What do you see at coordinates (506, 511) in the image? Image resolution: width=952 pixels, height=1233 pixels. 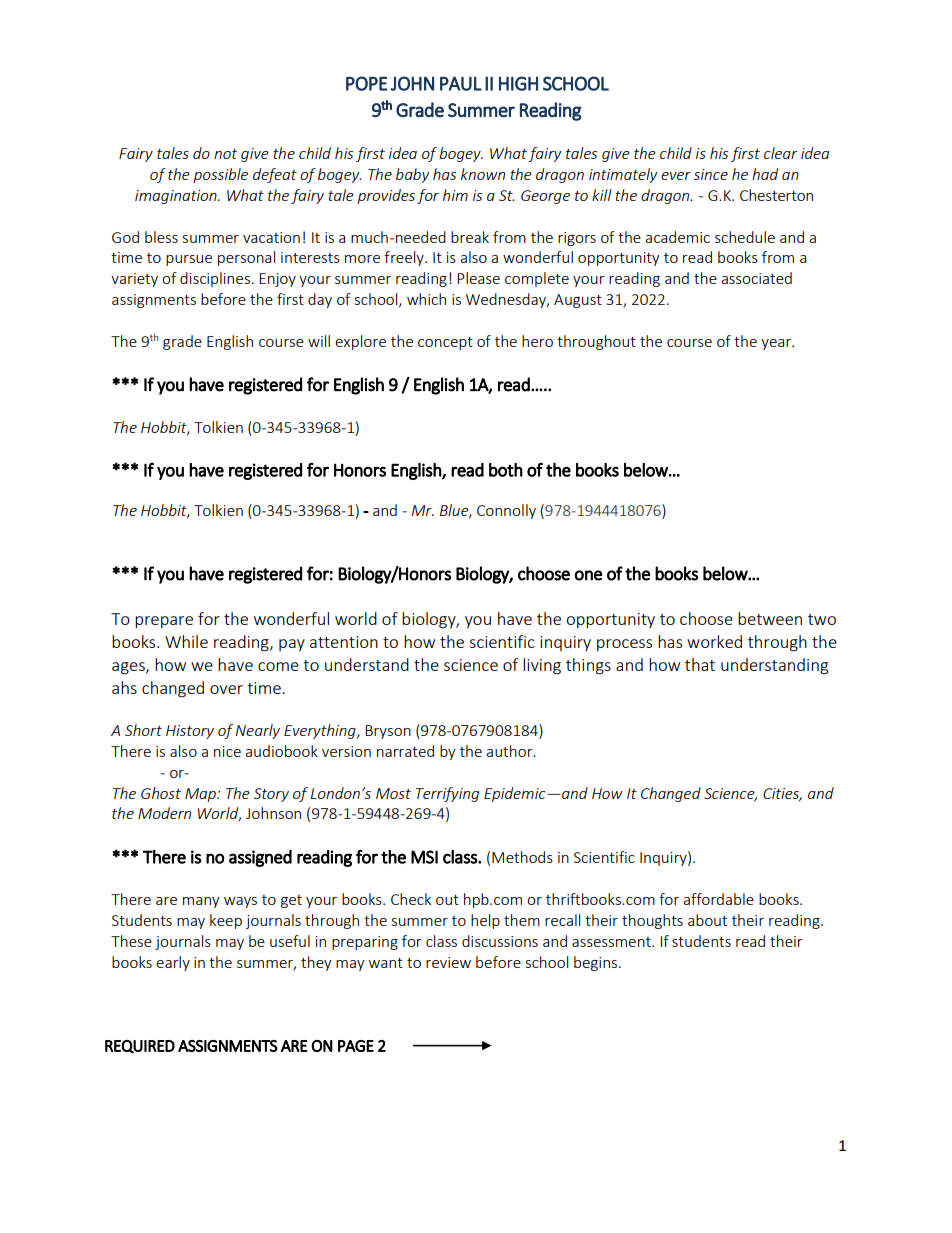 I see `Connolly` at bounding box center [506, 511].
